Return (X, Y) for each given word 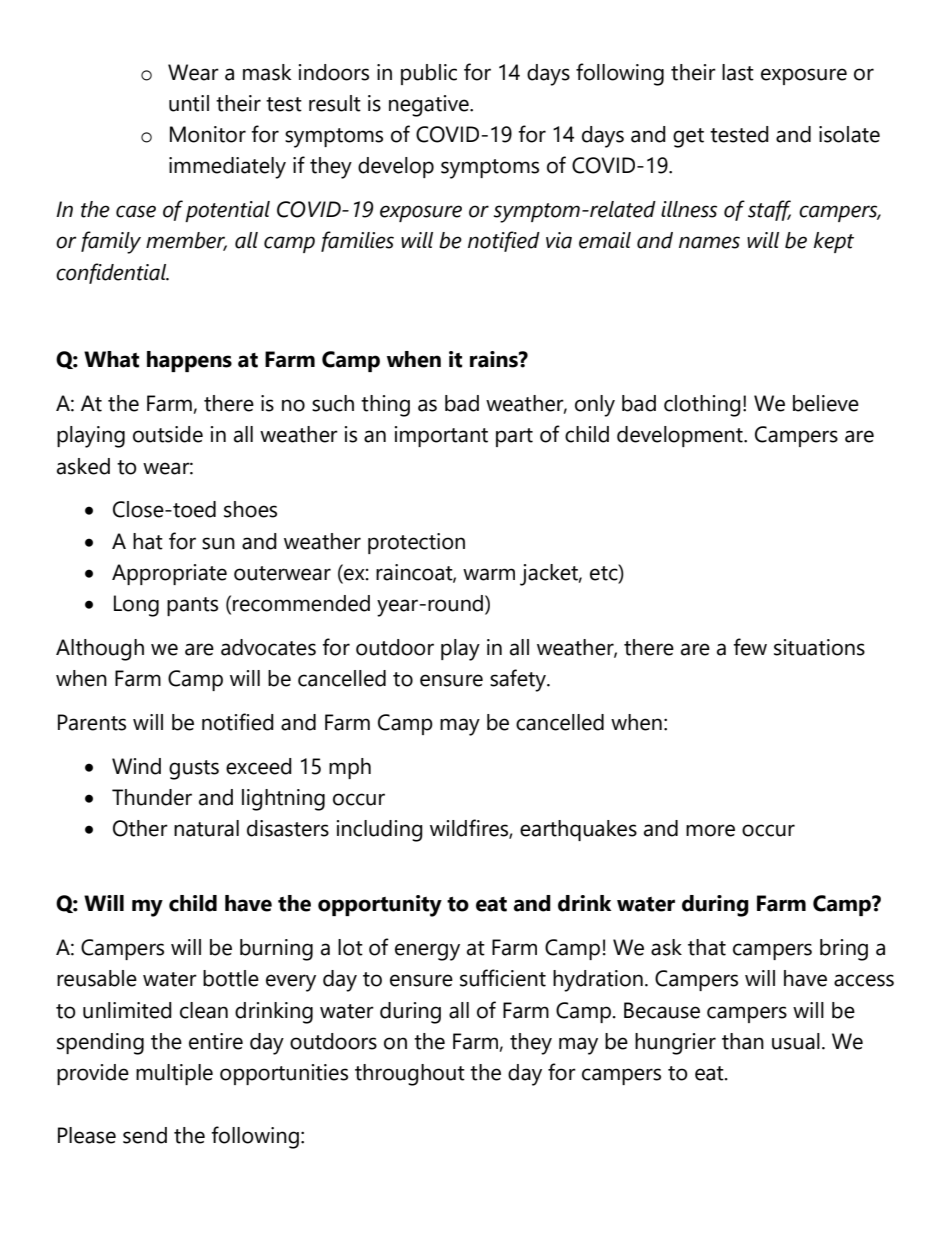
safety (519, 680)
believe (826, 403)
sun (218, 543)
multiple (174, 1074)
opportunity (380, 906)
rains (495, 359)
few (750, 647)
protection (416, 543)
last (738, 72)
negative (430, 106)
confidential (112, 273)
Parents (92, 722)
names (709, 242)
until (189, 103)
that (707, 947)
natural (206, 828)
